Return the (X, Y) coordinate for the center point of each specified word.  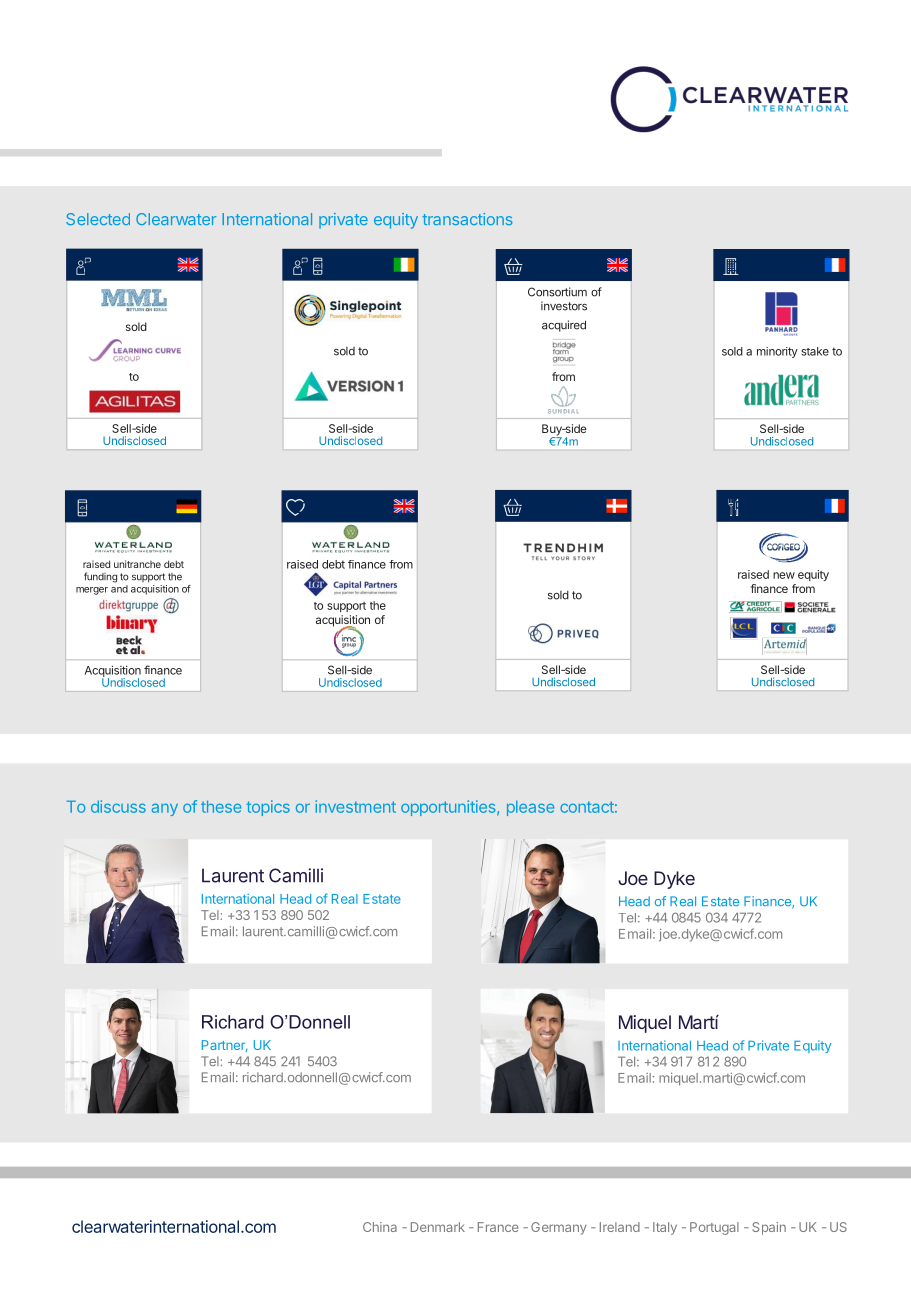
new (784, 575)
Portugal (714, 1228)
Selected (98, 219)
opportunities (449, 808)
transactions (467, 219)
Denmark (438, 1227)
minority (777, 352)
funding (100, 577)
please (530, 808)
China (380, 1227)
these (221, 807)
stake (815, 351)
